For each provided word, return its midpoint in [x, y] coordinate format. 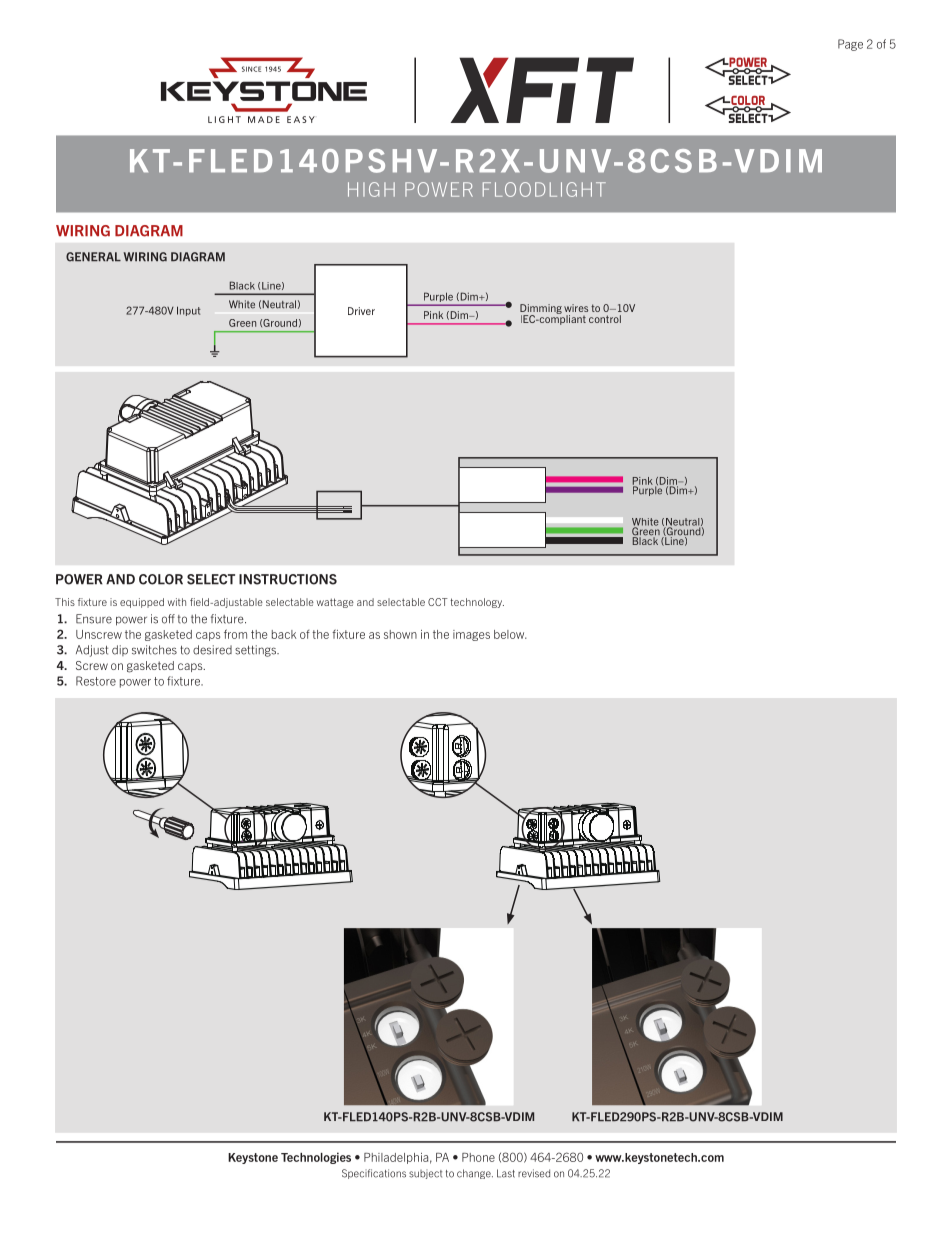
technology [477, 603]
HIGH [371, 189]
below [510, 634]
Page [850, 45]
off [168, 619]
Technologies [316, 1158]
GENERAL [93, 257]
